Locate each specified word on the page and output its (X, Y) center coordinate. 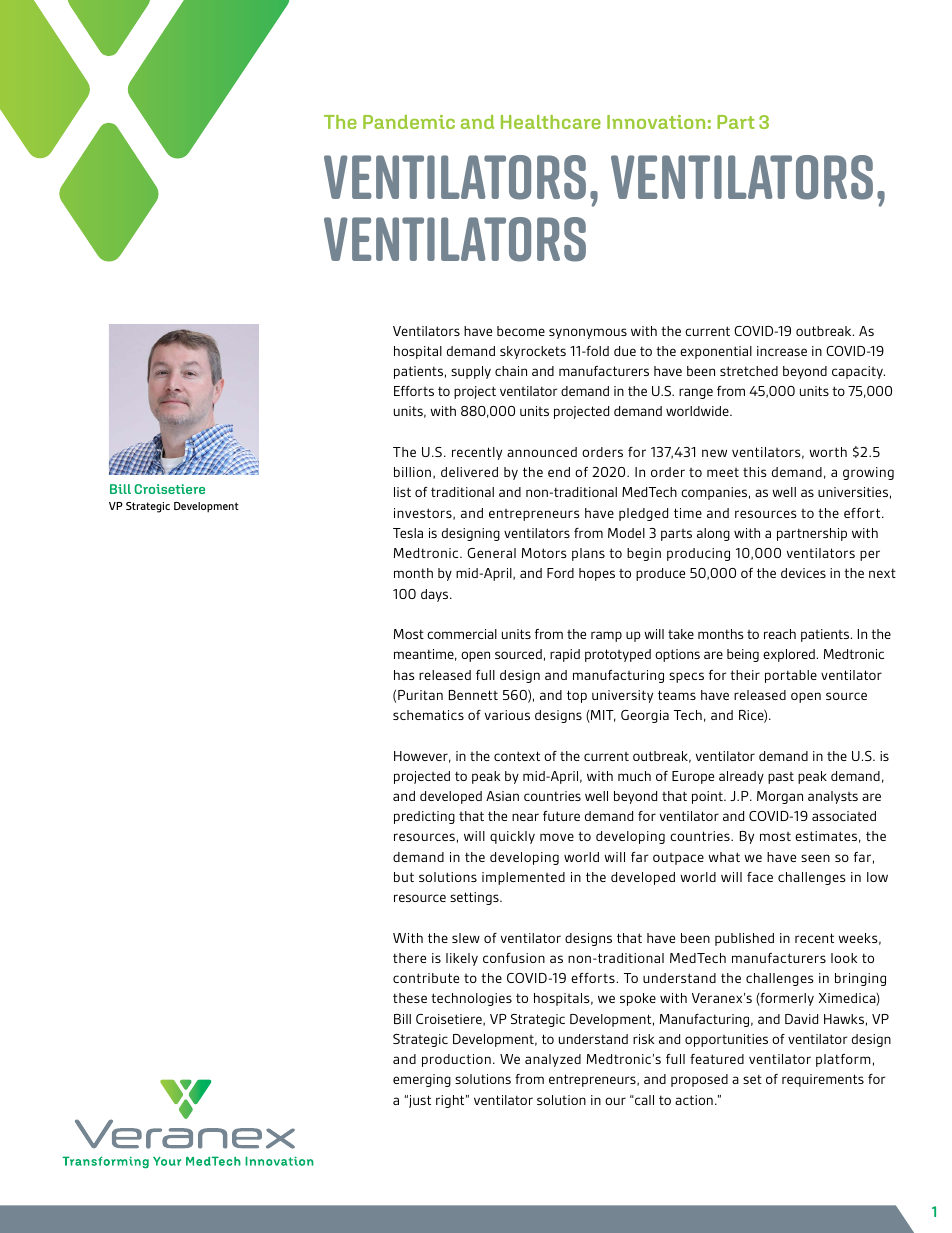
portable (791, 676)
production (456, 1060)
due (625, 351)
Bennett (473, 695)
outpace (678, 859)
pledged (643, 514)
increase (782, 351)
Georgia (645, 716)
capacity (858, 372)
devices (803, 573)
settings (475, 898)
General (491, 553)
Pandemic (409, 122)
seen (815, 858)
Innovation (656, 122)
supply (471, 372)
